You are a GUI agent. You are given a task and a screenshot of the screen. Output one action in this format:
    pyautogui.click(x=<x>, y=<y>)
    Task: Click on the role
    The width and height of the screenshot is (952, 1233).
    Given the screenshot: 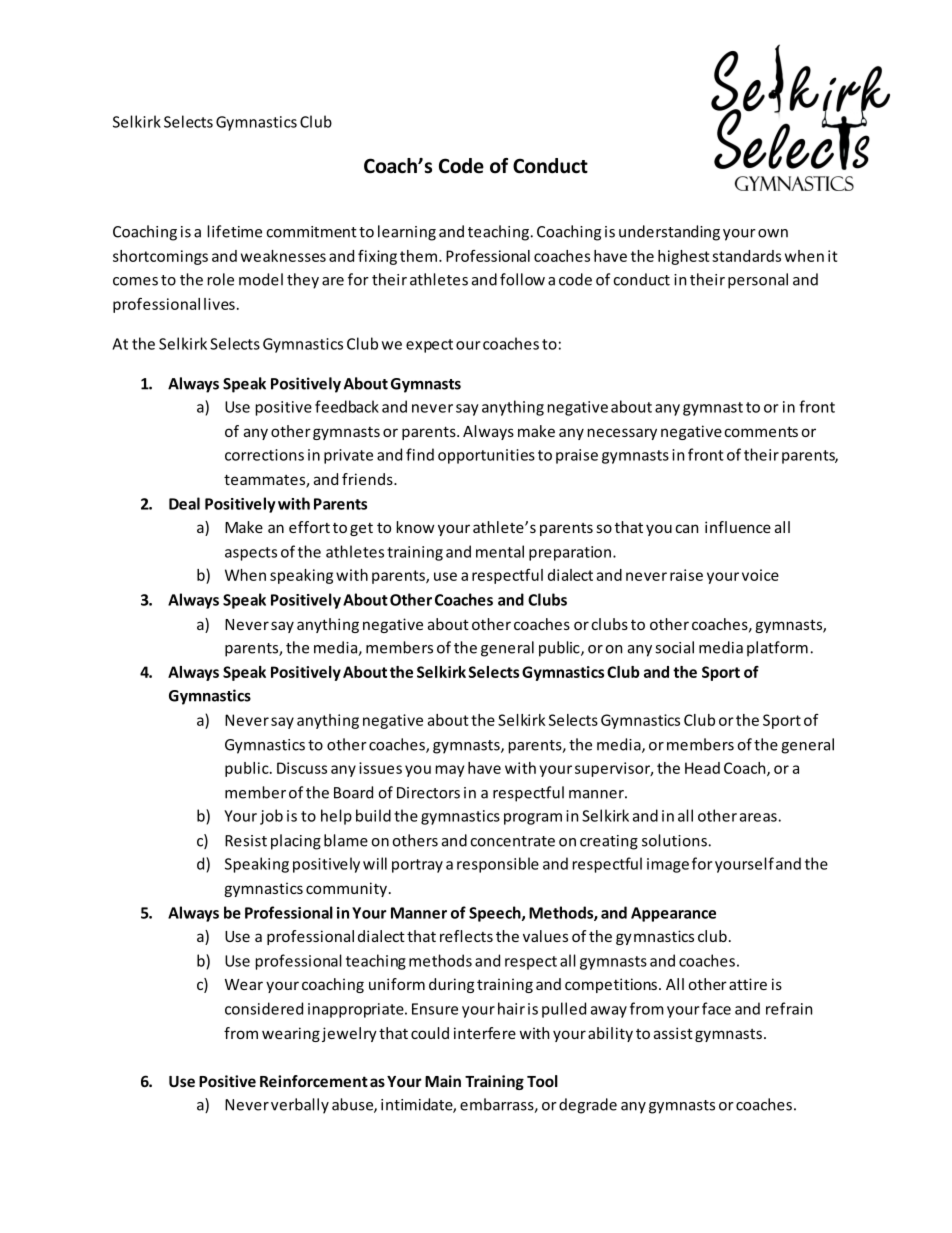 What is the action you would take?
    pyautogui.click(x=221, y=279)
